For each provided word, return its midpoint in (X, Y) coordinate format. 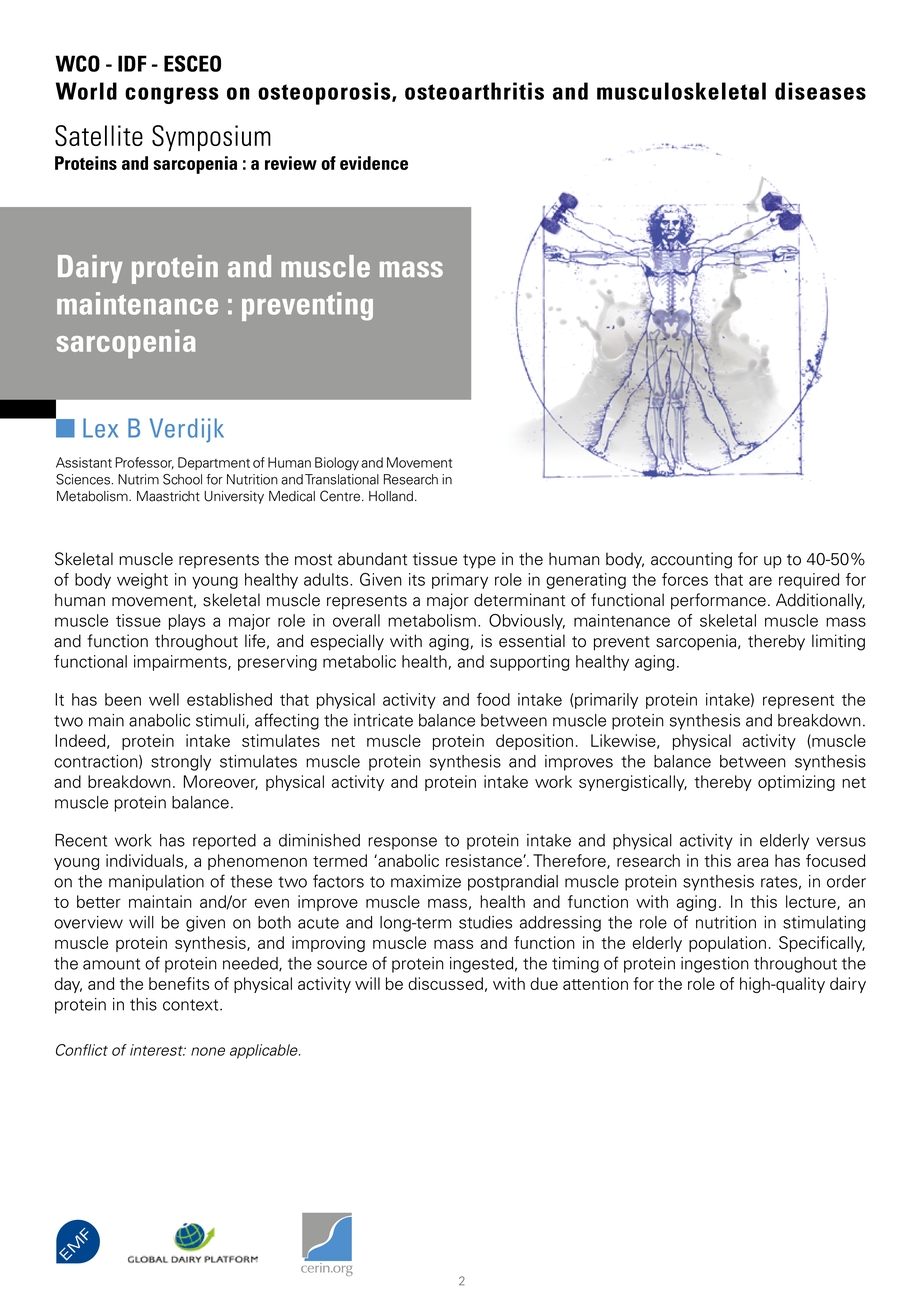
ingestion (715, 965)
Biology (337, 464)
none (208, 1051)
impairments (181, 663)
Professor (144, 463)
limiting (838, 642)
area (752, 862)
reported (224, 842)
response (402, 843)
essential (532, 641)
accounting (691, 560)
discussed (445, 983)
